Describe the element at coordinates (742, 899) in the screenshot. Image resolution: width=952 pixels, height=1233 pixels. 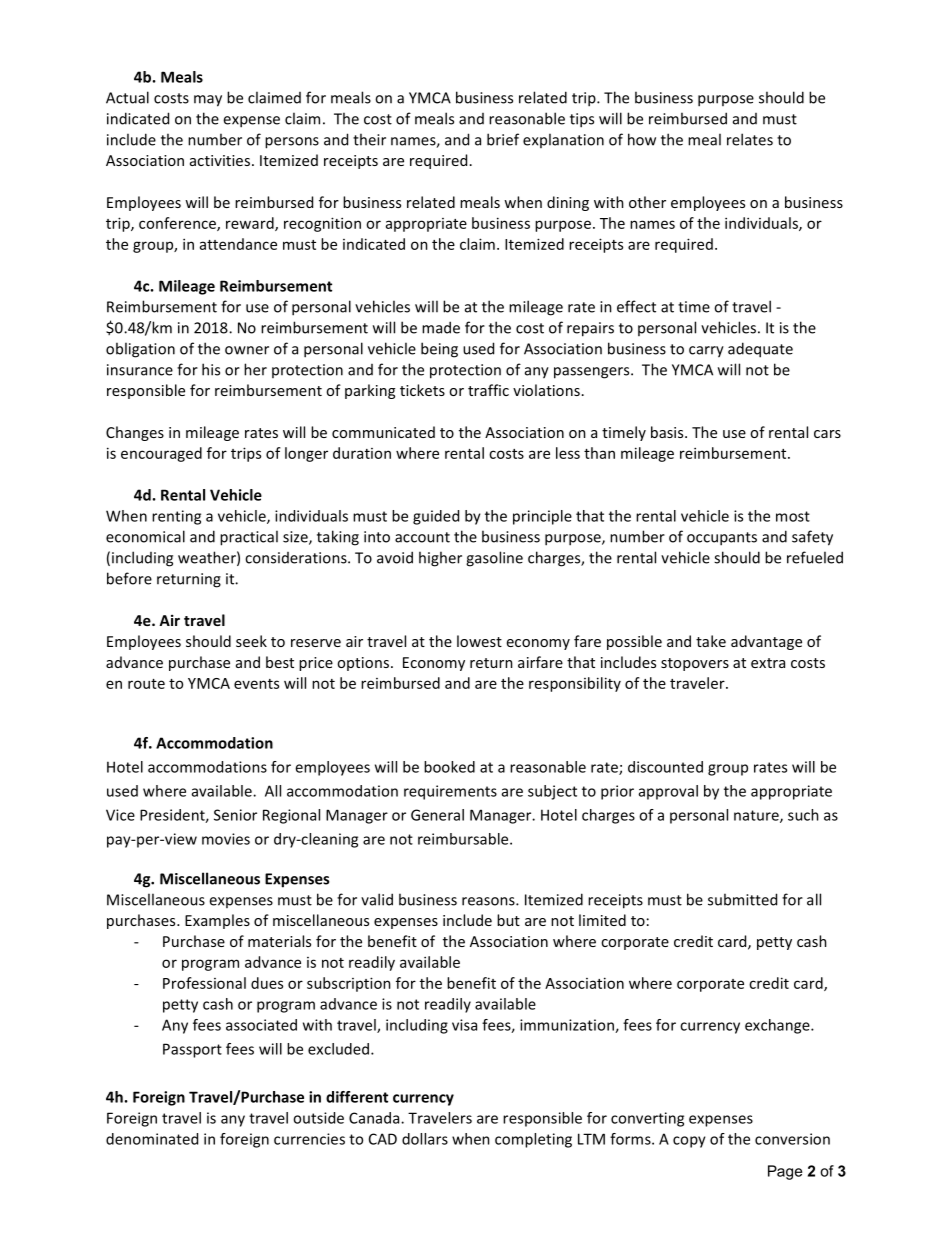
I see `submitted` at that location.
